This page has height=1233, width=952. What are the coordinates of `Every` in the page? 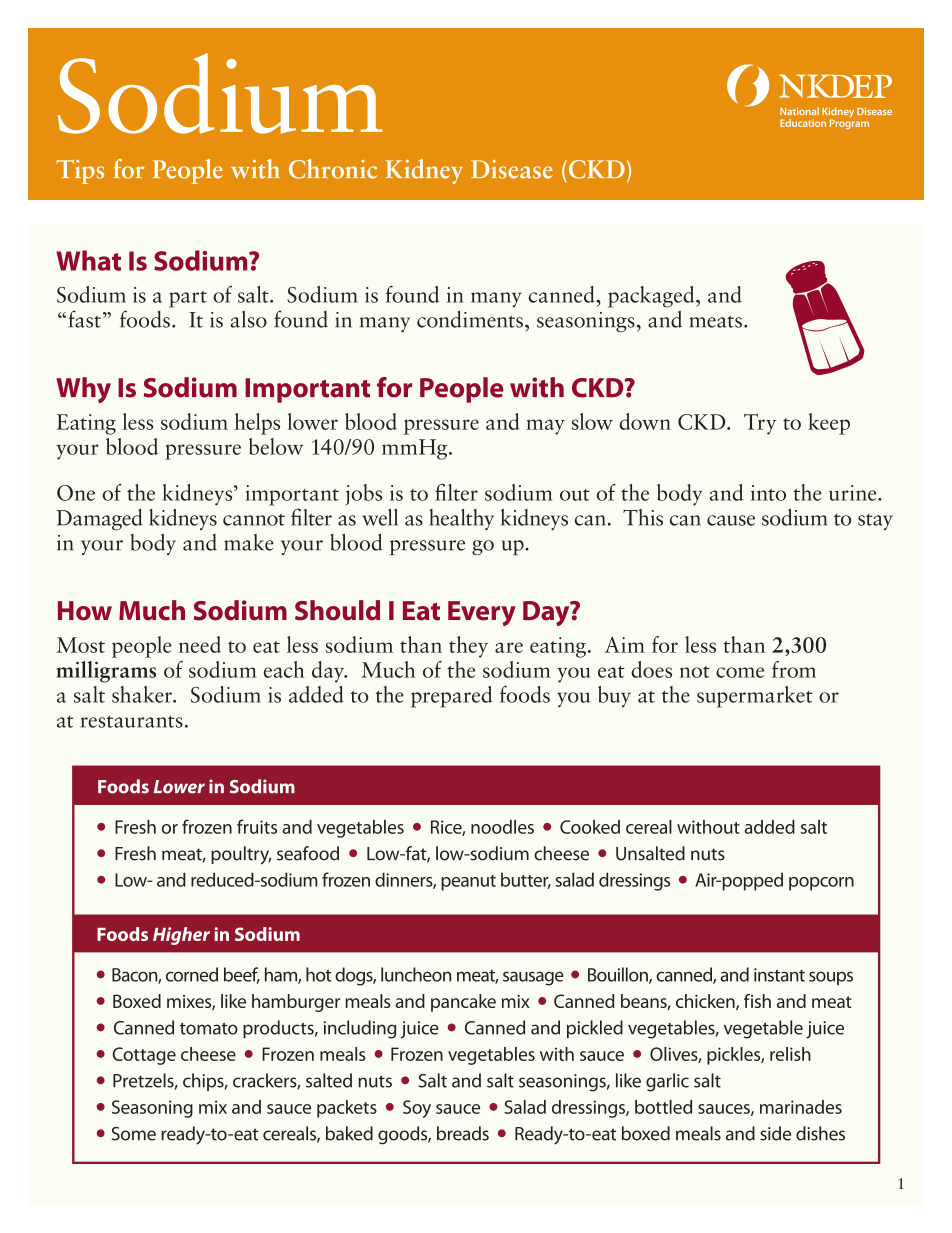 It's located at (482, 613).
